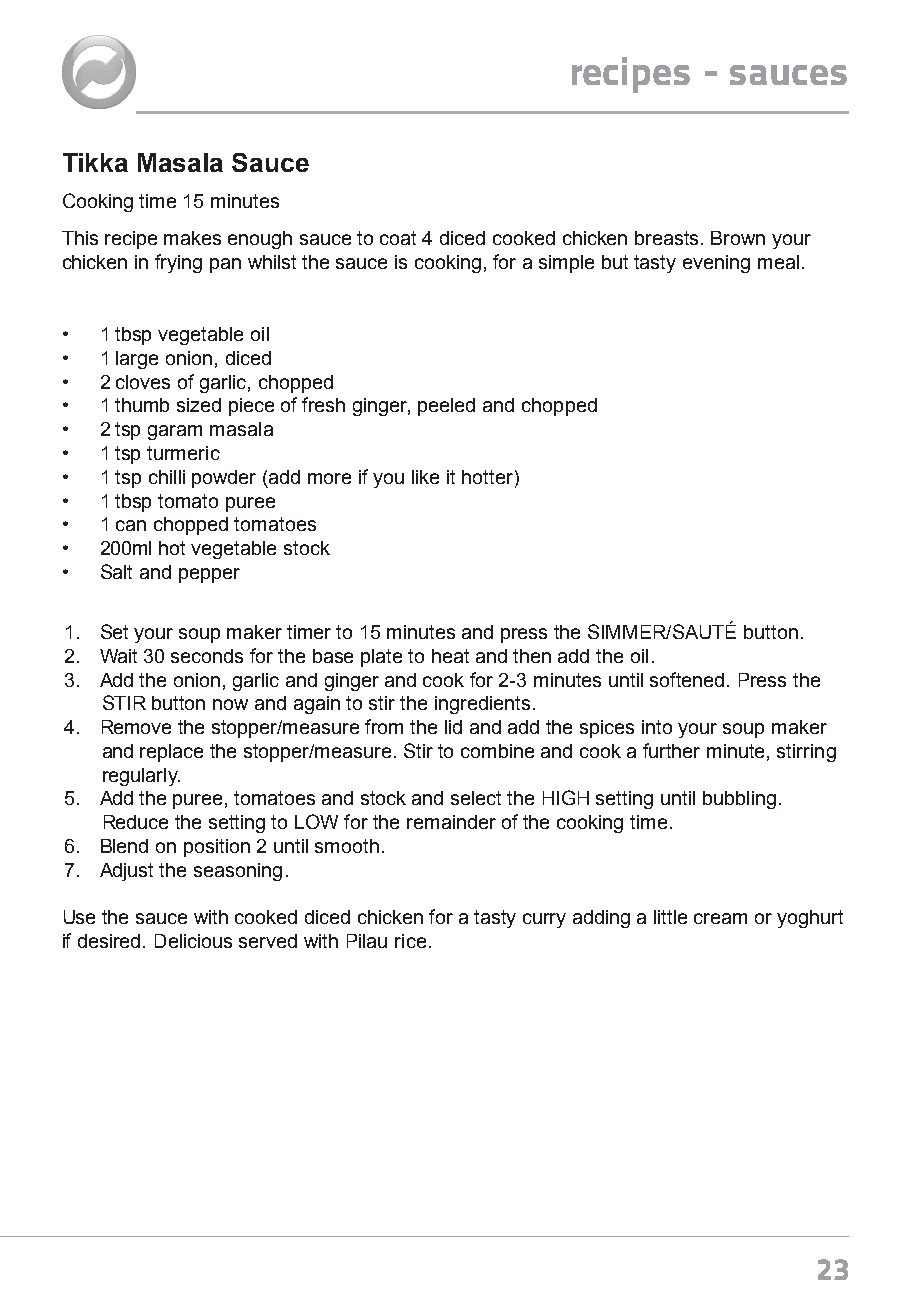 The width and height of the screenshot is (924, 1311). Describe the element at coordinates (398, 238) in the screenshot. I see `coat` at that location.
